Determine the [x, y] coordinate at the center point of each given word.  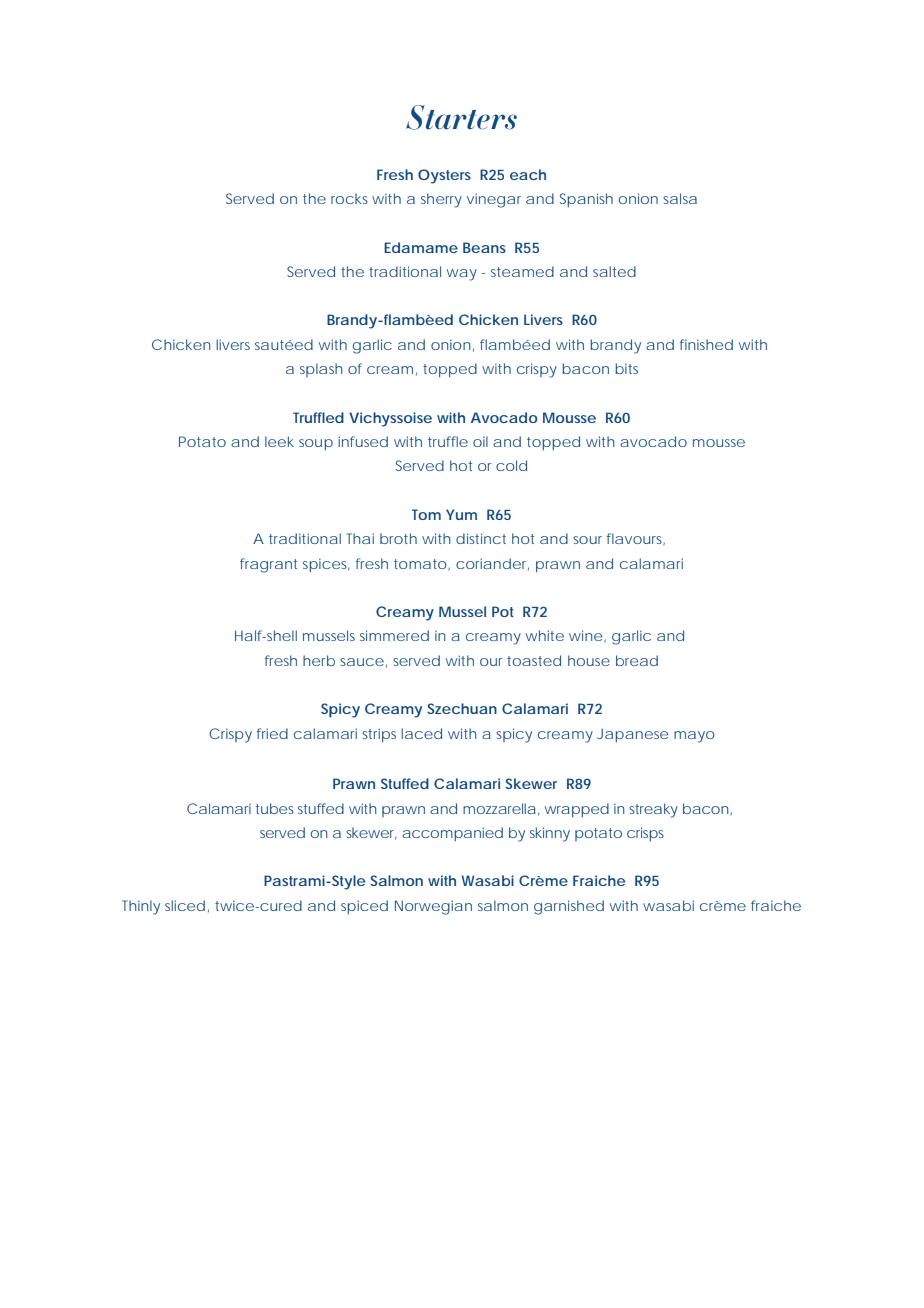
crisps [645, 834]
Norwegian [433, 907]
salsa [680, 198]
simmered [394, 635]
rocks [349, 198]
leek [279, 441]
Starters [461, 117]
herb [319, 660]
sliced [185, 905]
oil [480, 441]
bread [637, 660]
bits [626, 368]
